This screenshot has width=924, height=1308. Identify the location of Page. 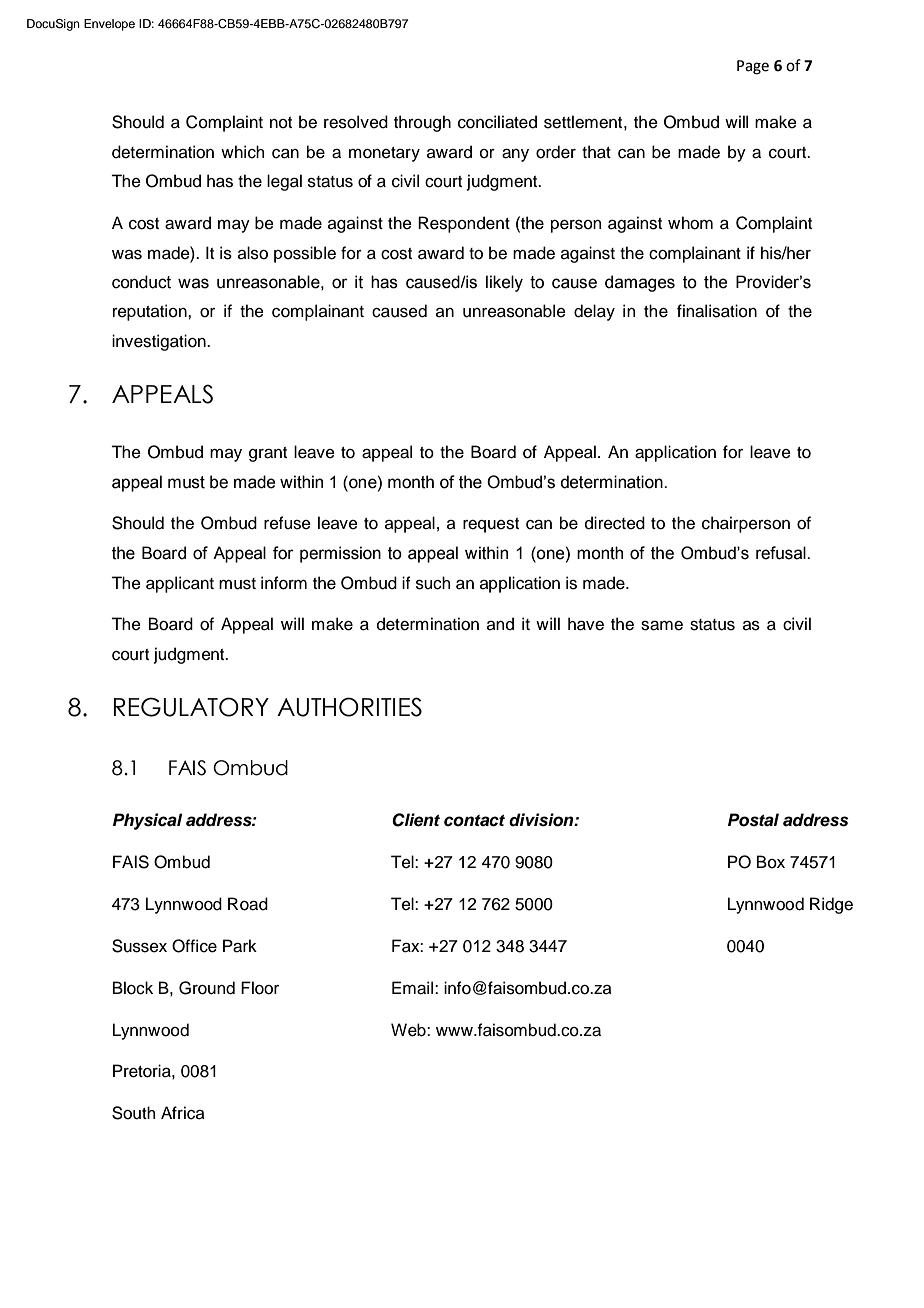
(753, 67).
